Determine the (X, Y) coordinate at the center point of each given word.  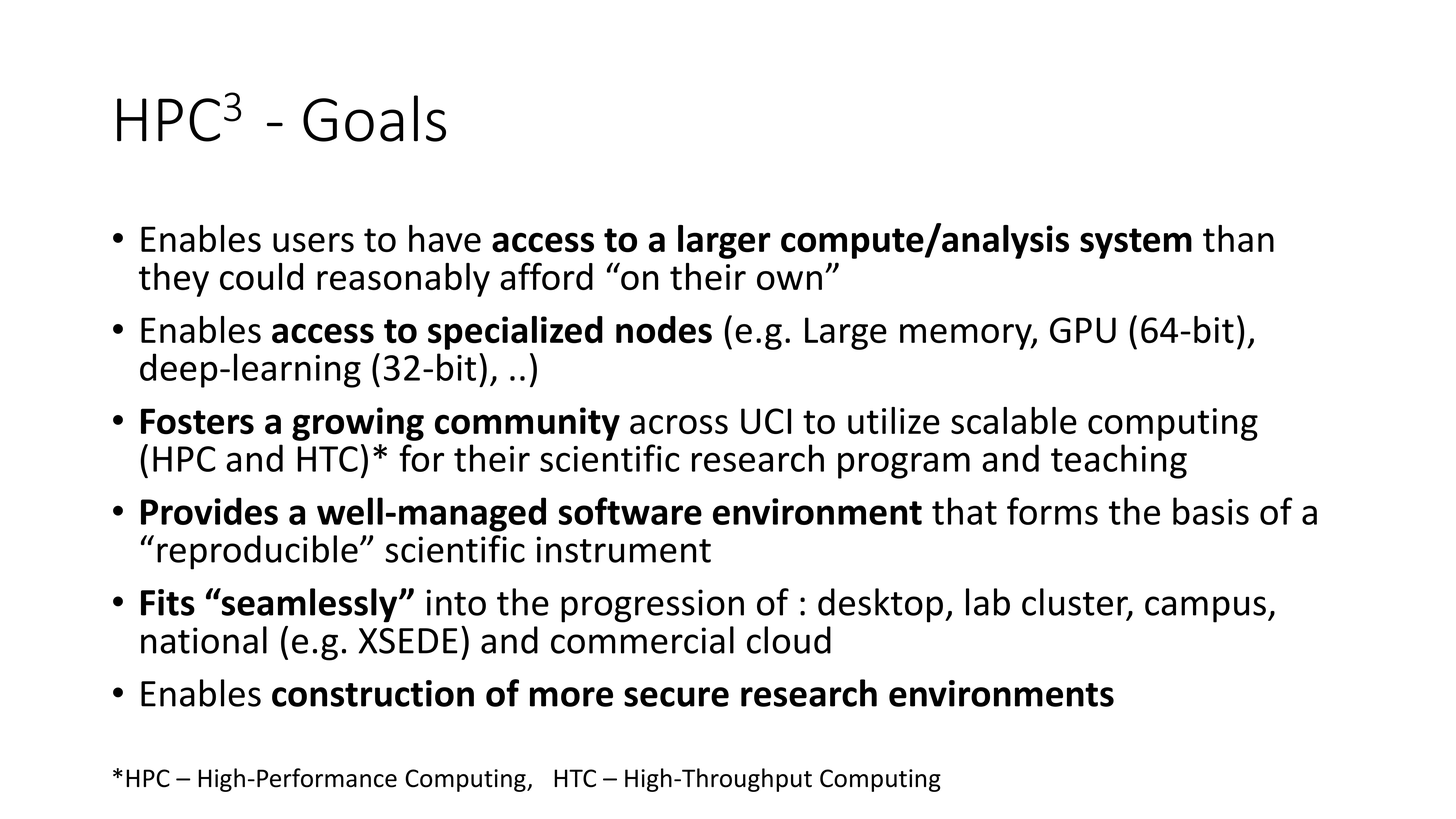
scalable (1014, 420)
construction (373, 693)
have (445, 238)
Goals (374, 118)
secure (676, 697)
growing (358, 424)
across (679, 424)
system (1136, 243)
